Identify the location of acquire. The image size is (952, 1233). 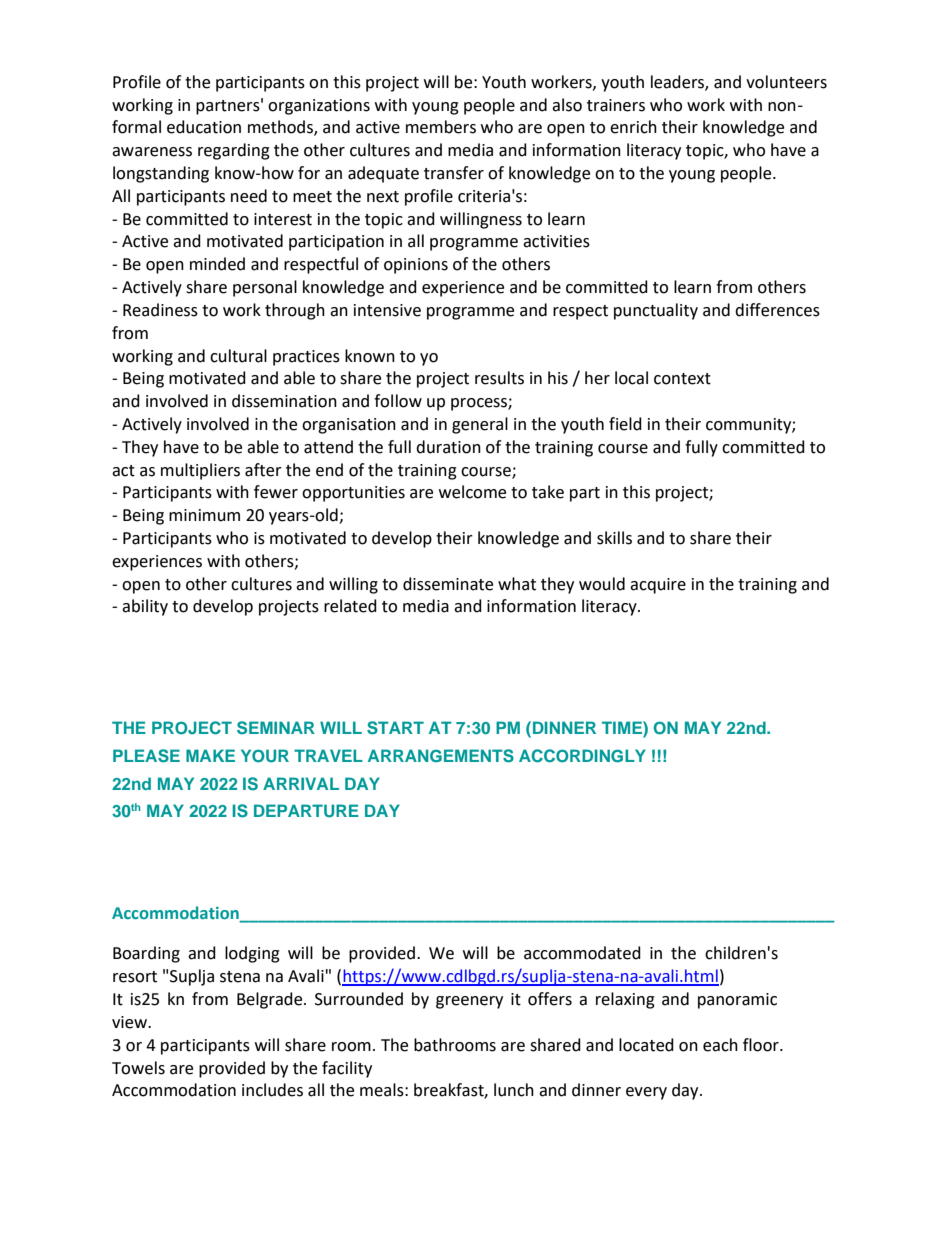
(658, 586).
